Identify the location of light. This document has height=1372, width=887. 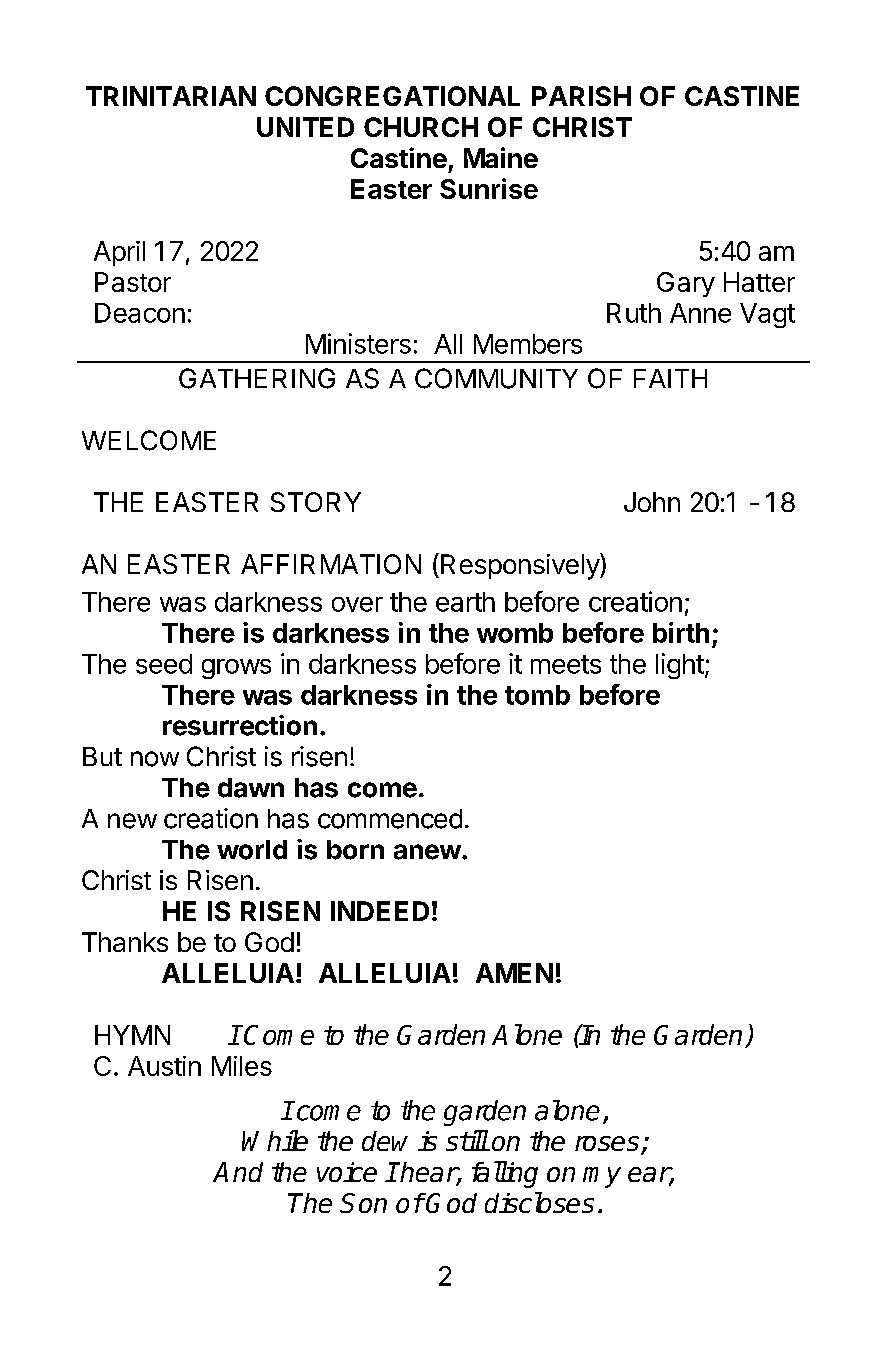
(680, 666).
